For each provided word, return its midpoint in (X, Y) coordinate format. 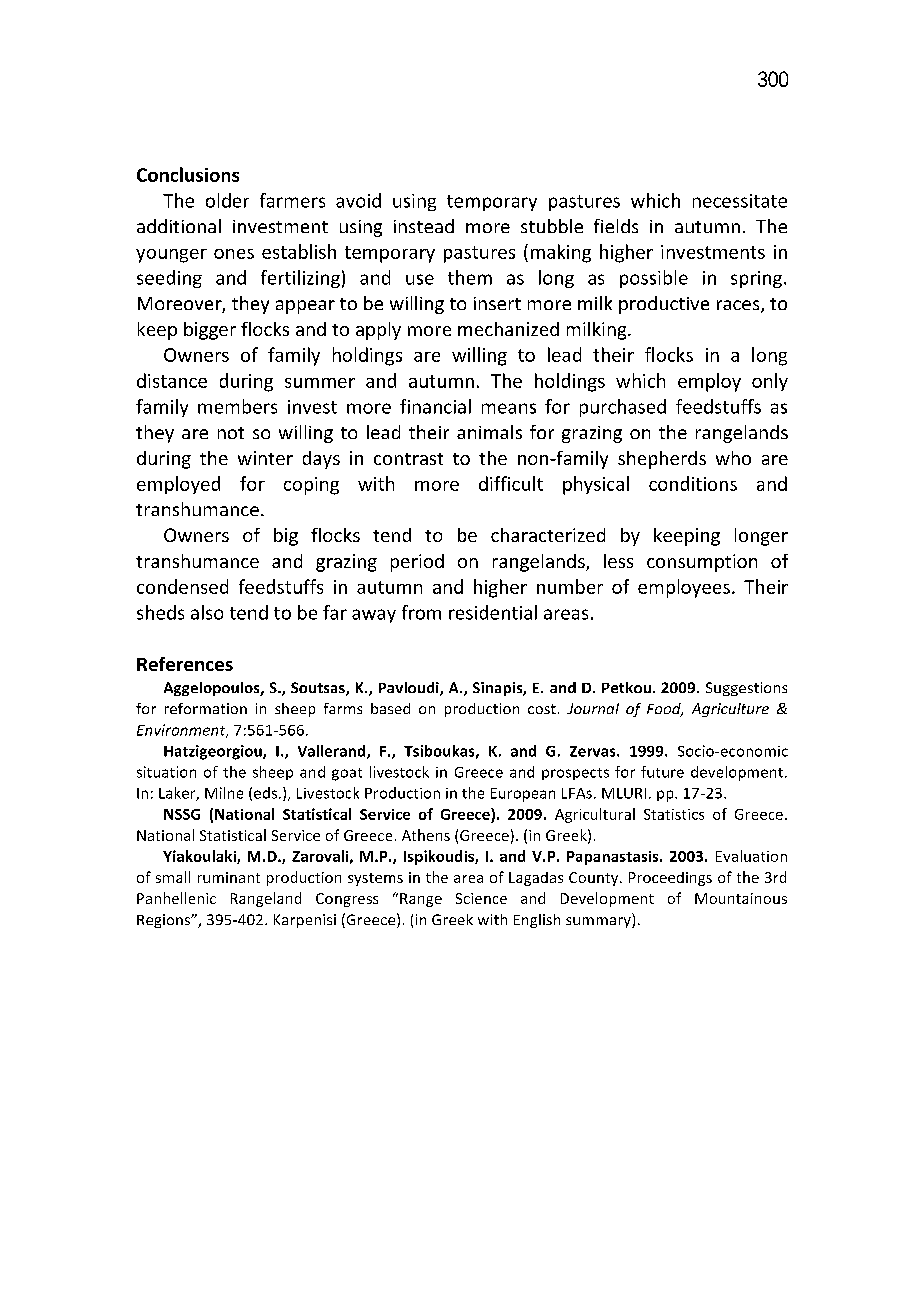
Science (481, 898)
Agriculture (730, 710)
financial (435, 406)
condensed (182, 586)
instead (424, 226)
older (227, 200)
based (390, 708)
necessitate (740, 201)
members (237, 406)
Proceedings (670, 879)
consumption (702, 563)
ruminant (229, 877)
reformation (206, 708)
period (417, 563)
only (770, 382)
